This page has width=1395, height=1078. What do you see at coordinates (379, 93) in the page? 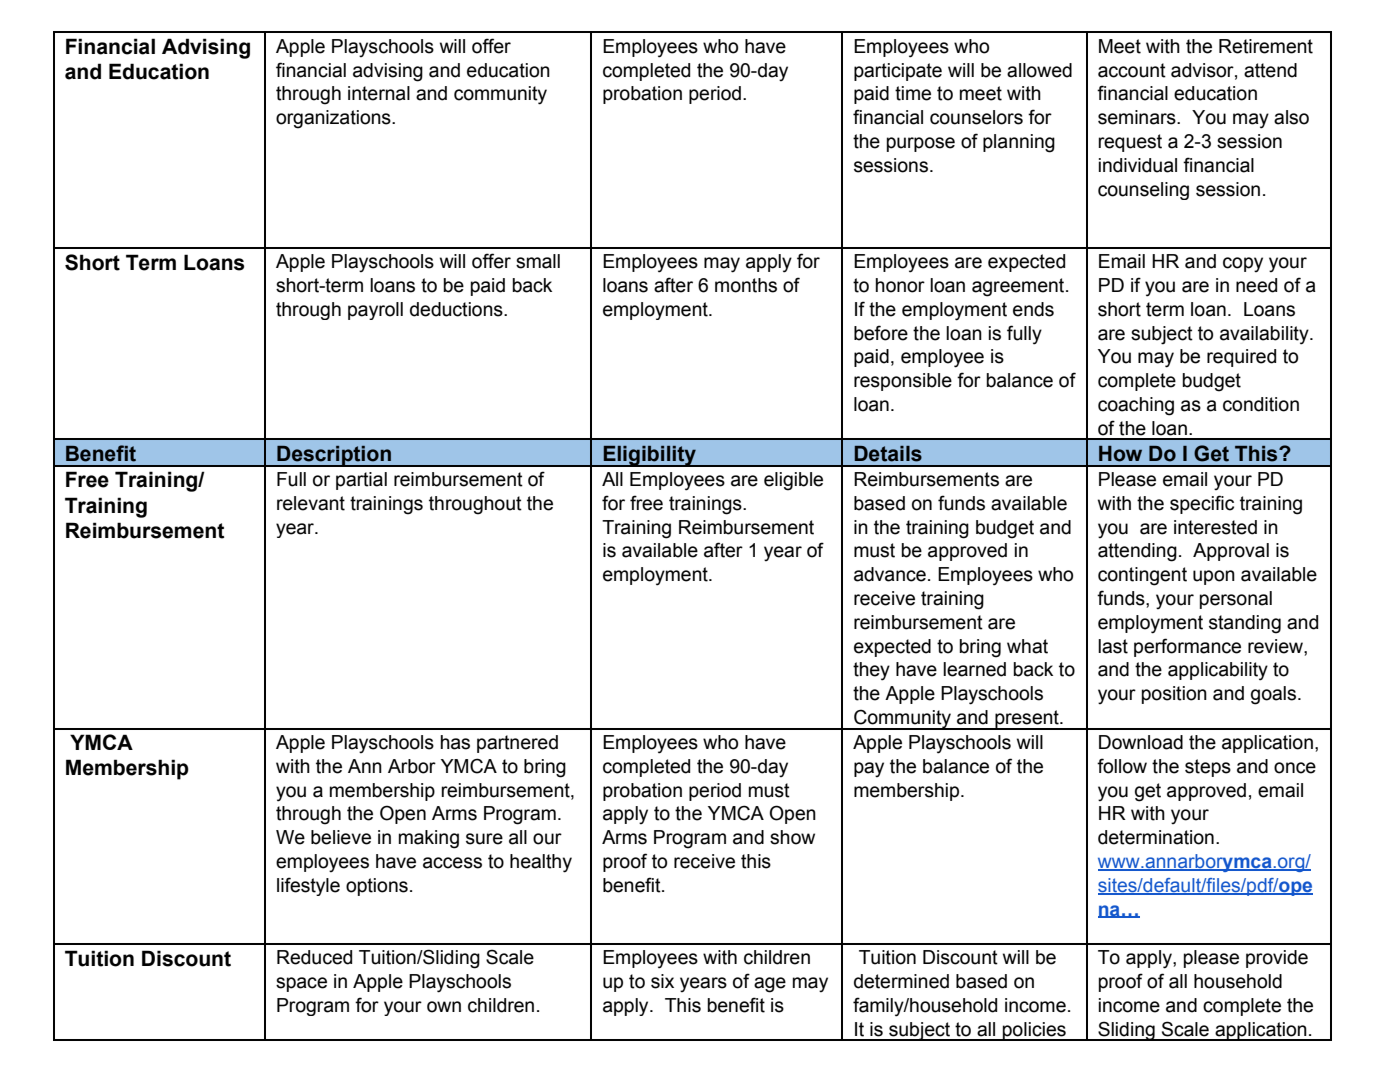
I see `internal` at bounding box center [379, 93].
